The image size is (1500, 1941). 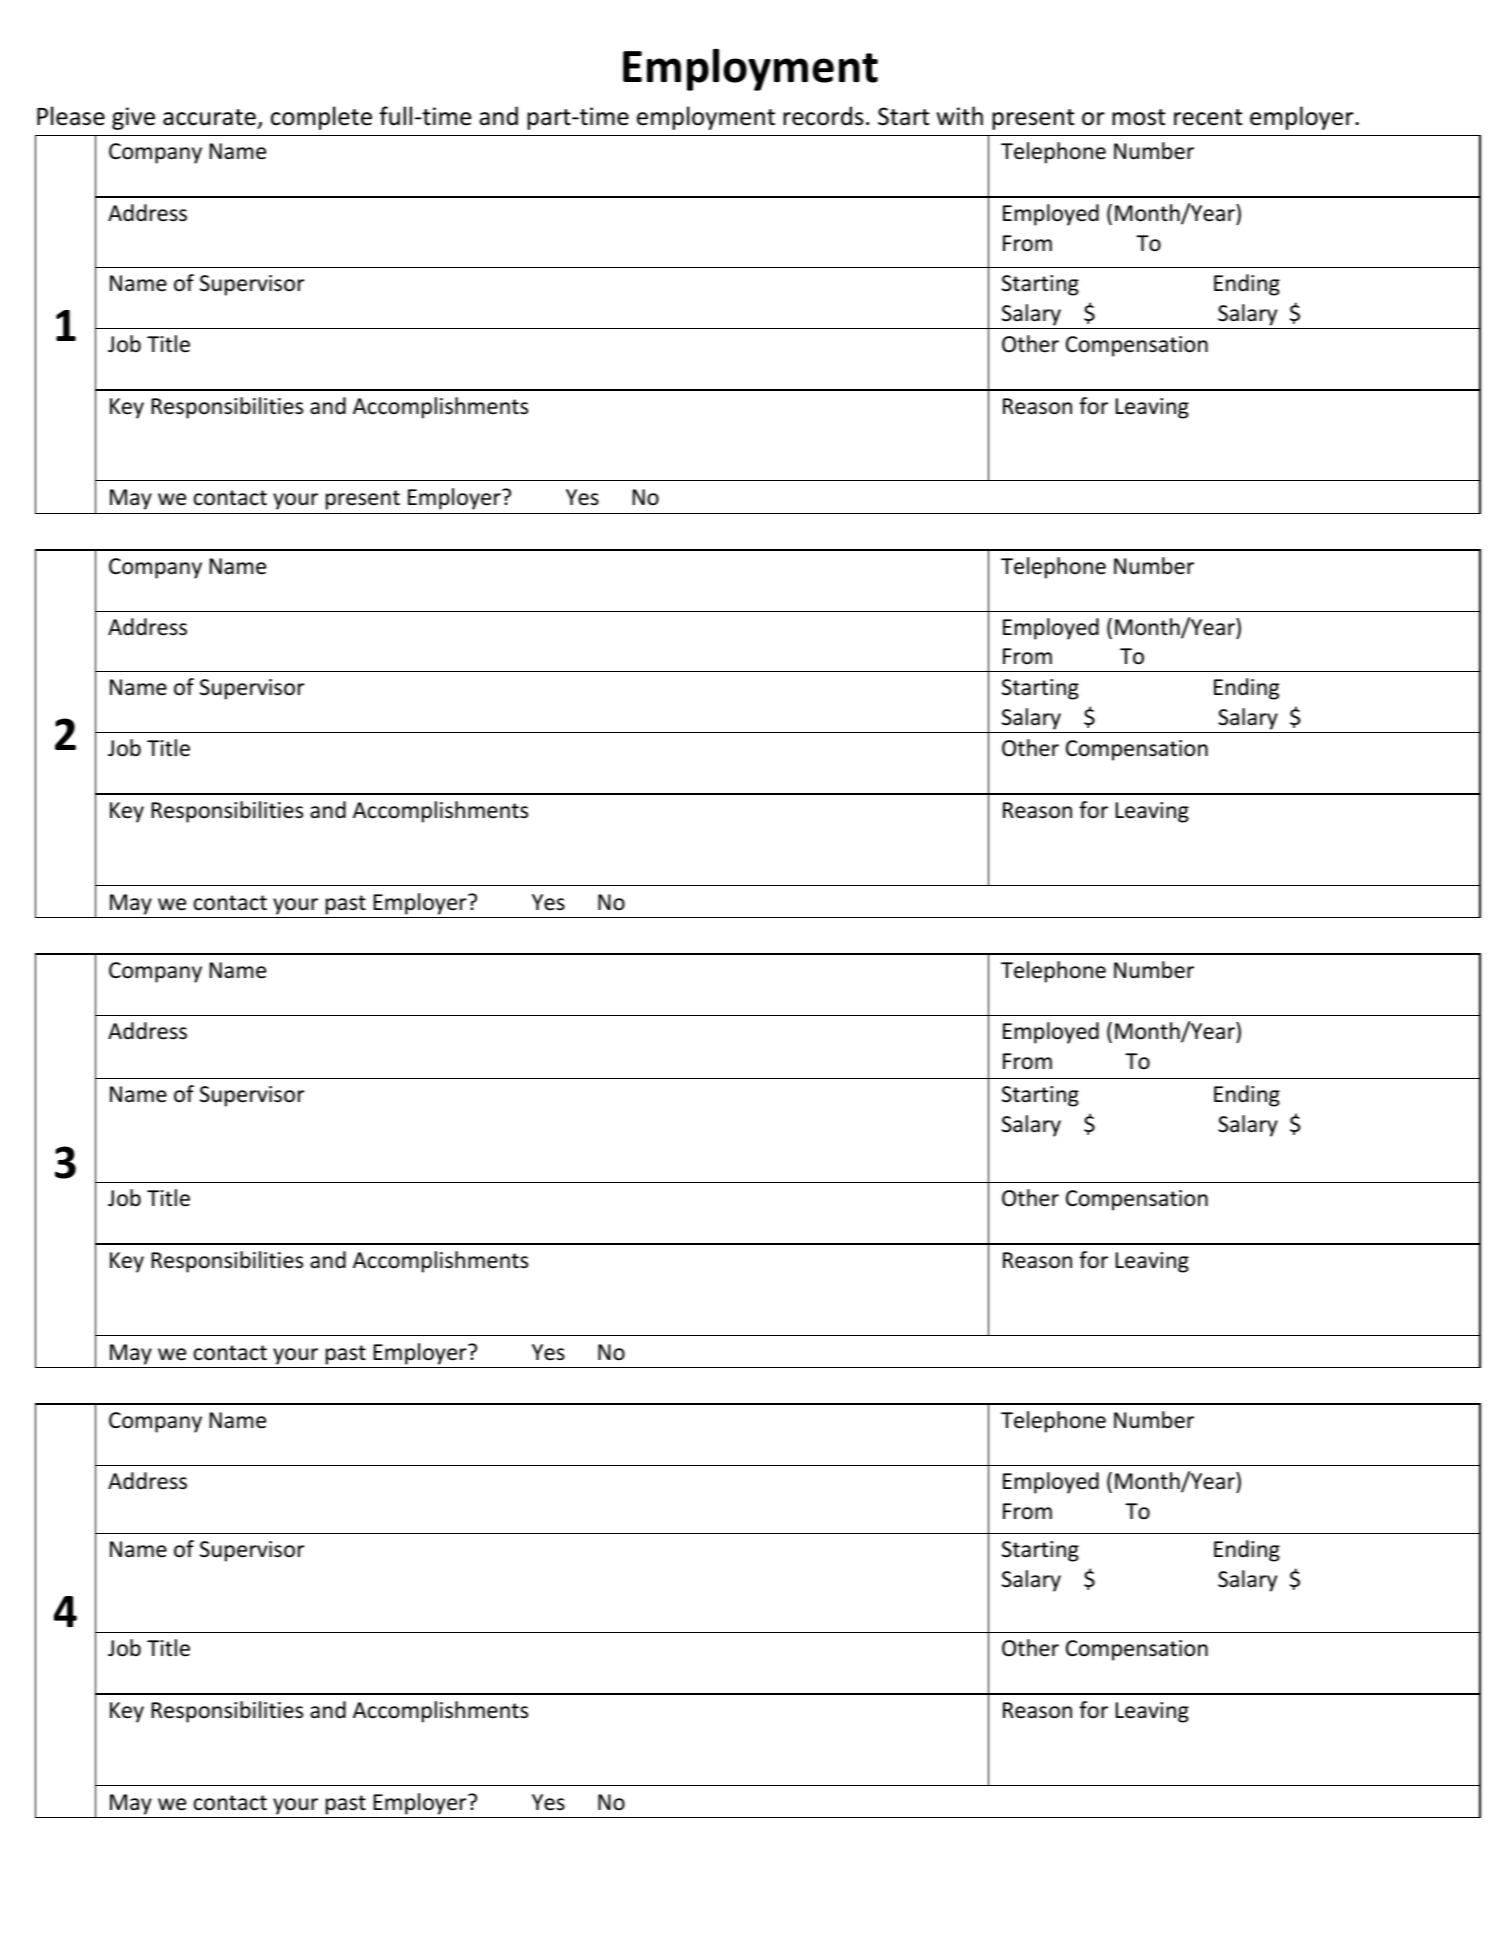 What do you see at coordinates (321, 118) in the page?
I see `complete` at bounding box center [321, 118].
